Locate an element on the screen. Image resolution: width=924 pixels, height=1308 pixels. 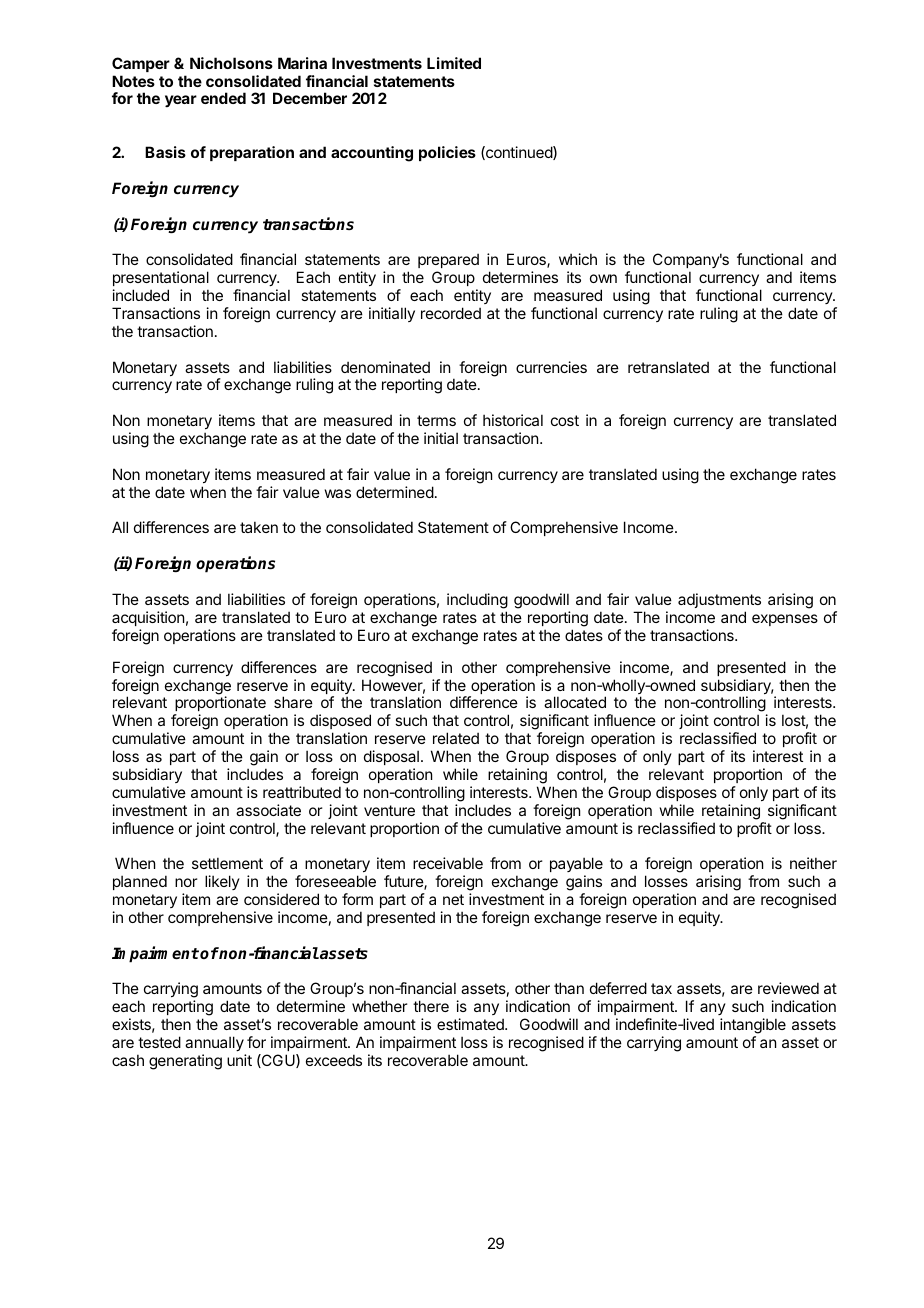
ended is located at coordinates (223, 98).
